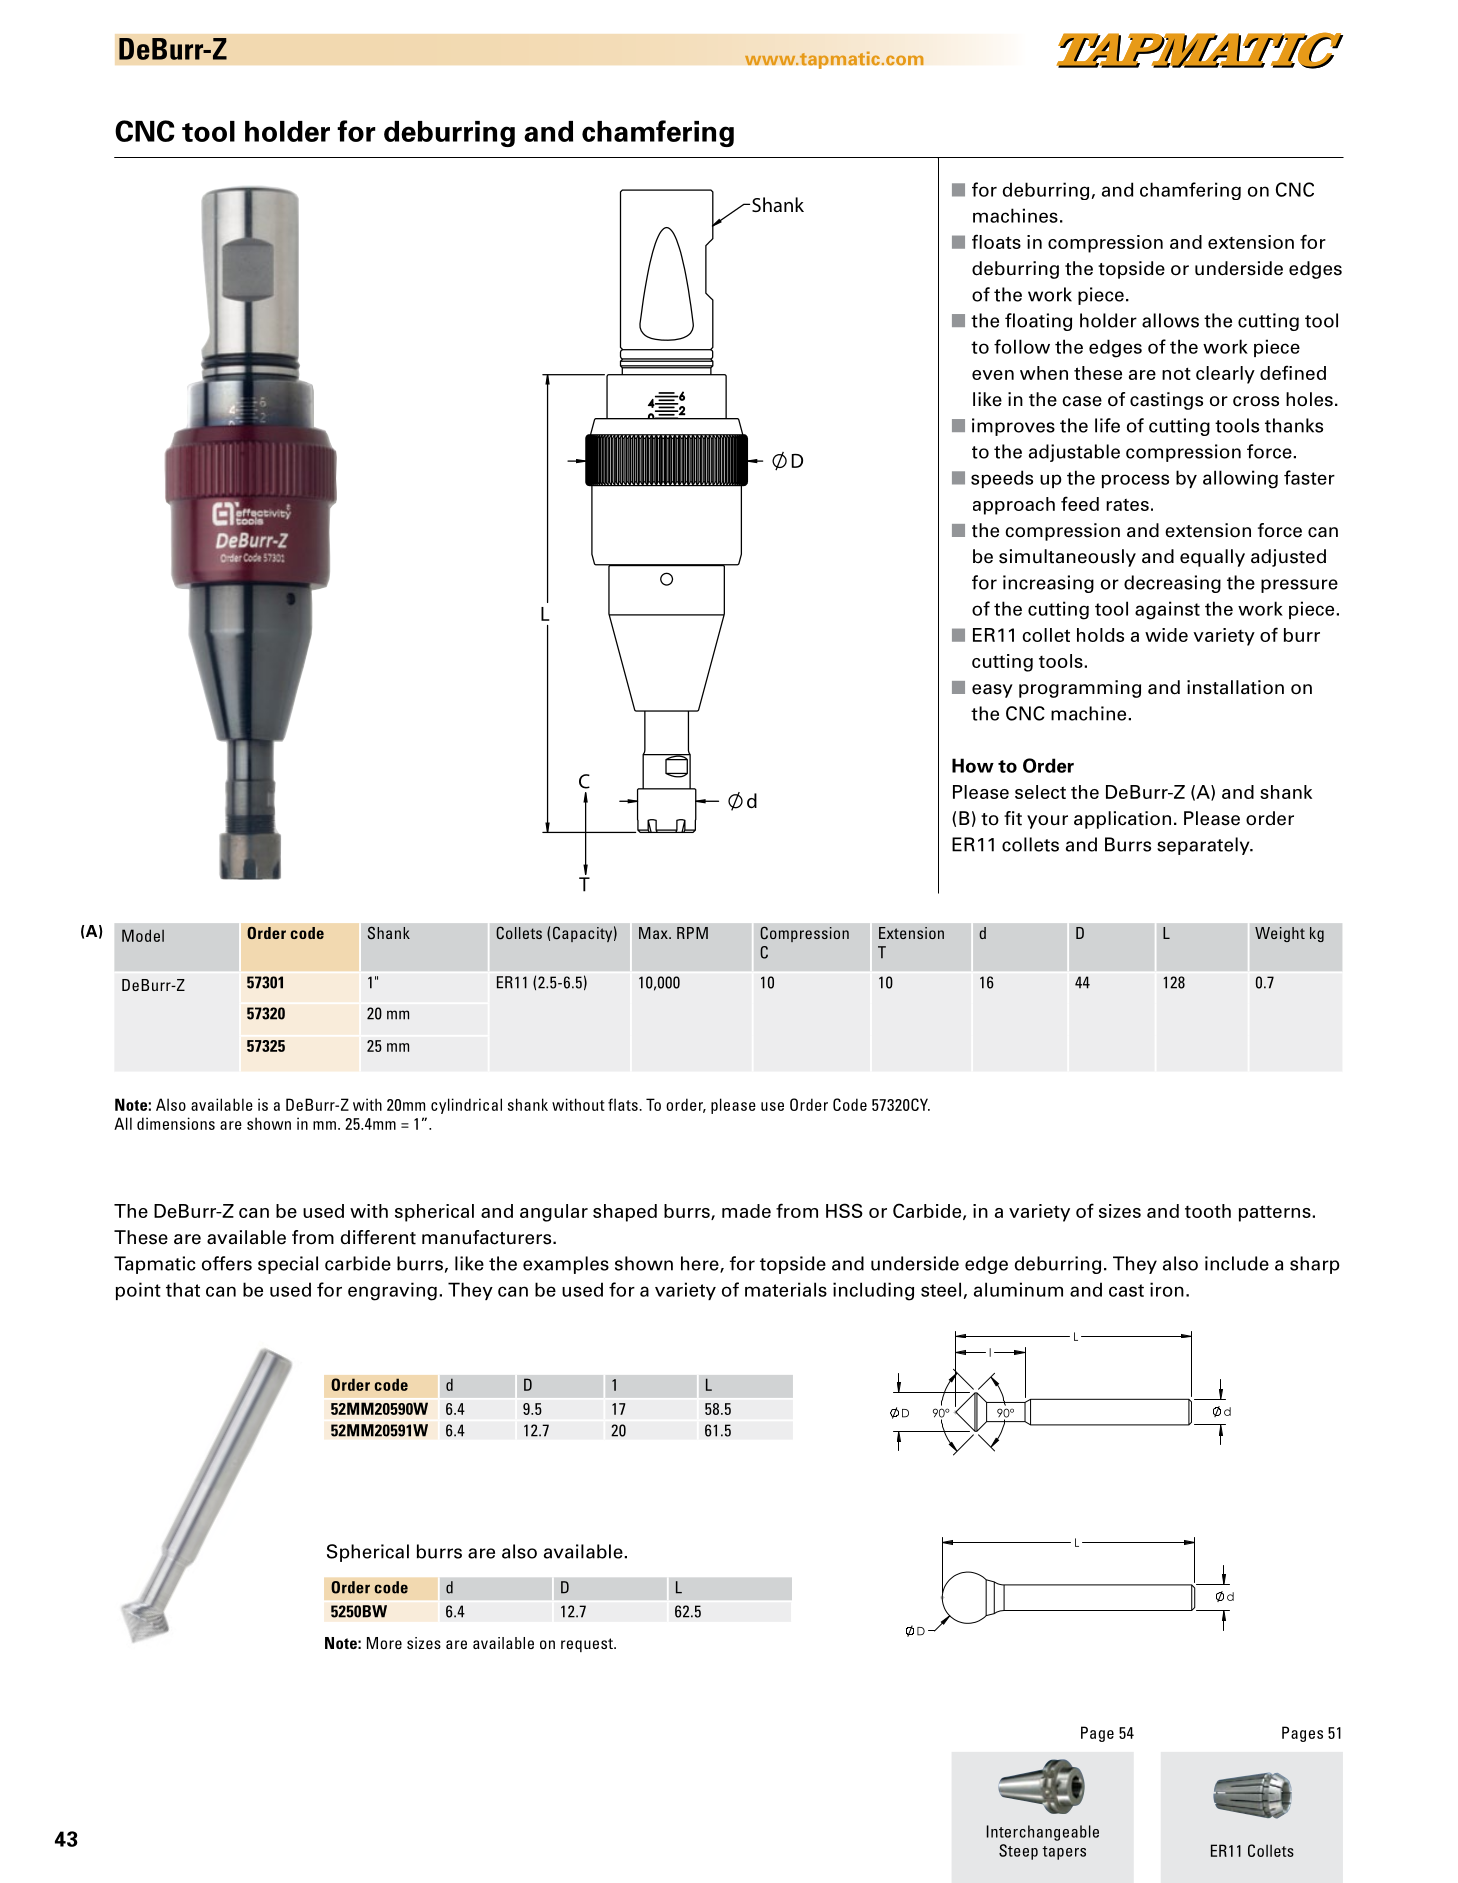 The image size is (1458, 1883). I want to click on allows, so click(1170, 320).
